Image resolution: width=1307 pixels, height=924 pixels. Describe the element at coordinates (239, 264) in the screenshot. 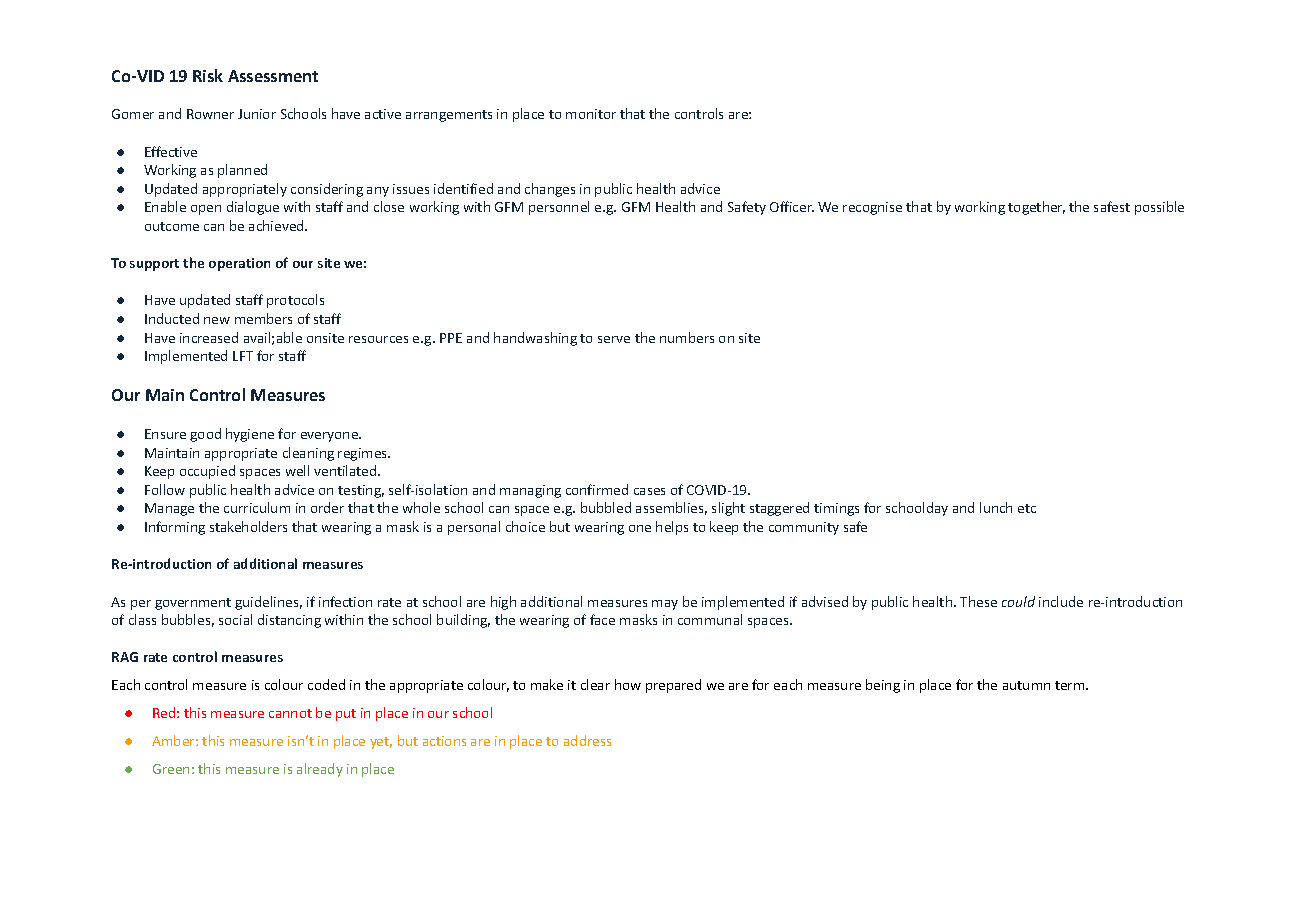

I see `operation` at that location.
